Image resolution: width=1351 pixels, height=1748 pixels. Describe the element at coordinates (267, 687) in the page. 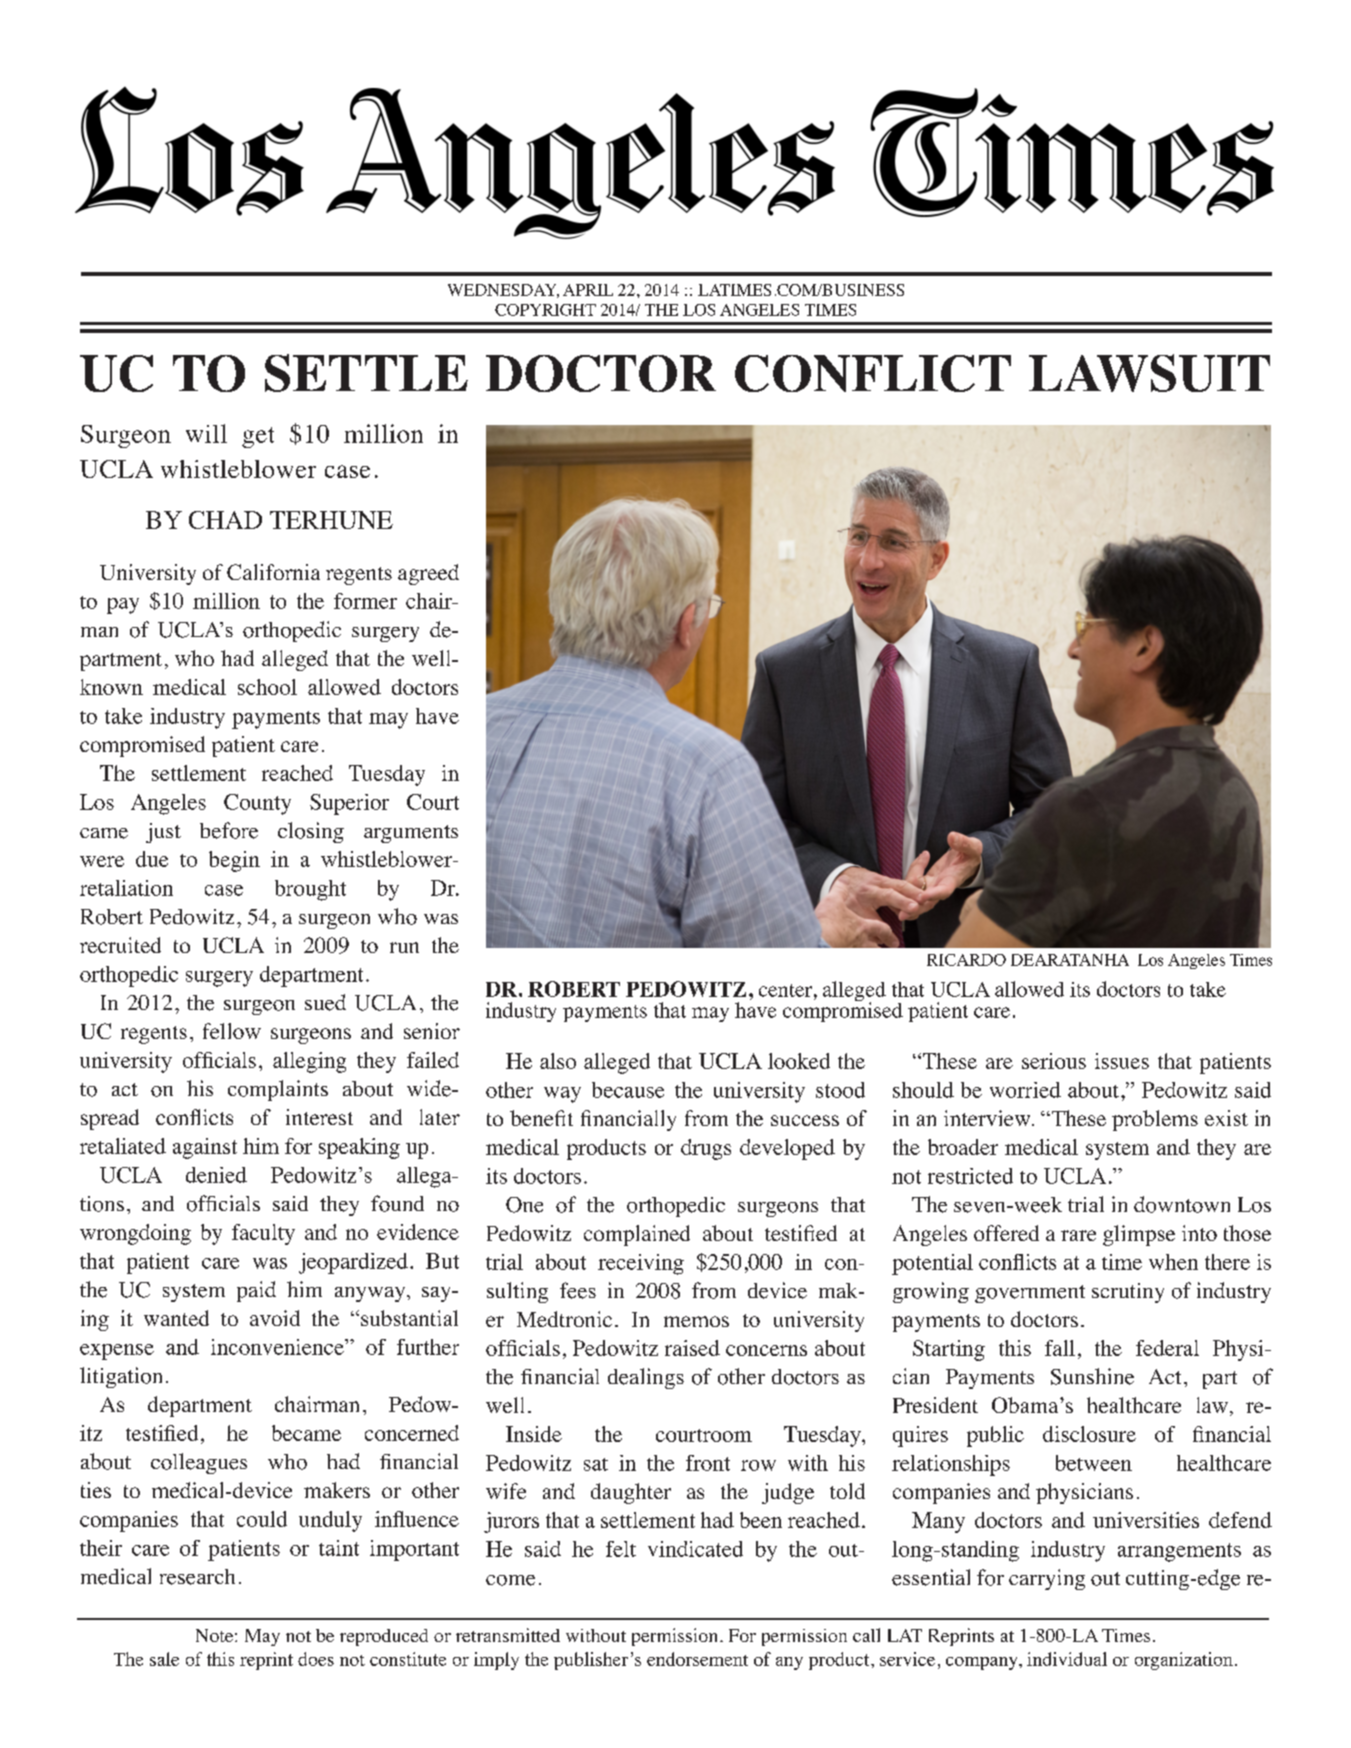

I see `school` at that location.
